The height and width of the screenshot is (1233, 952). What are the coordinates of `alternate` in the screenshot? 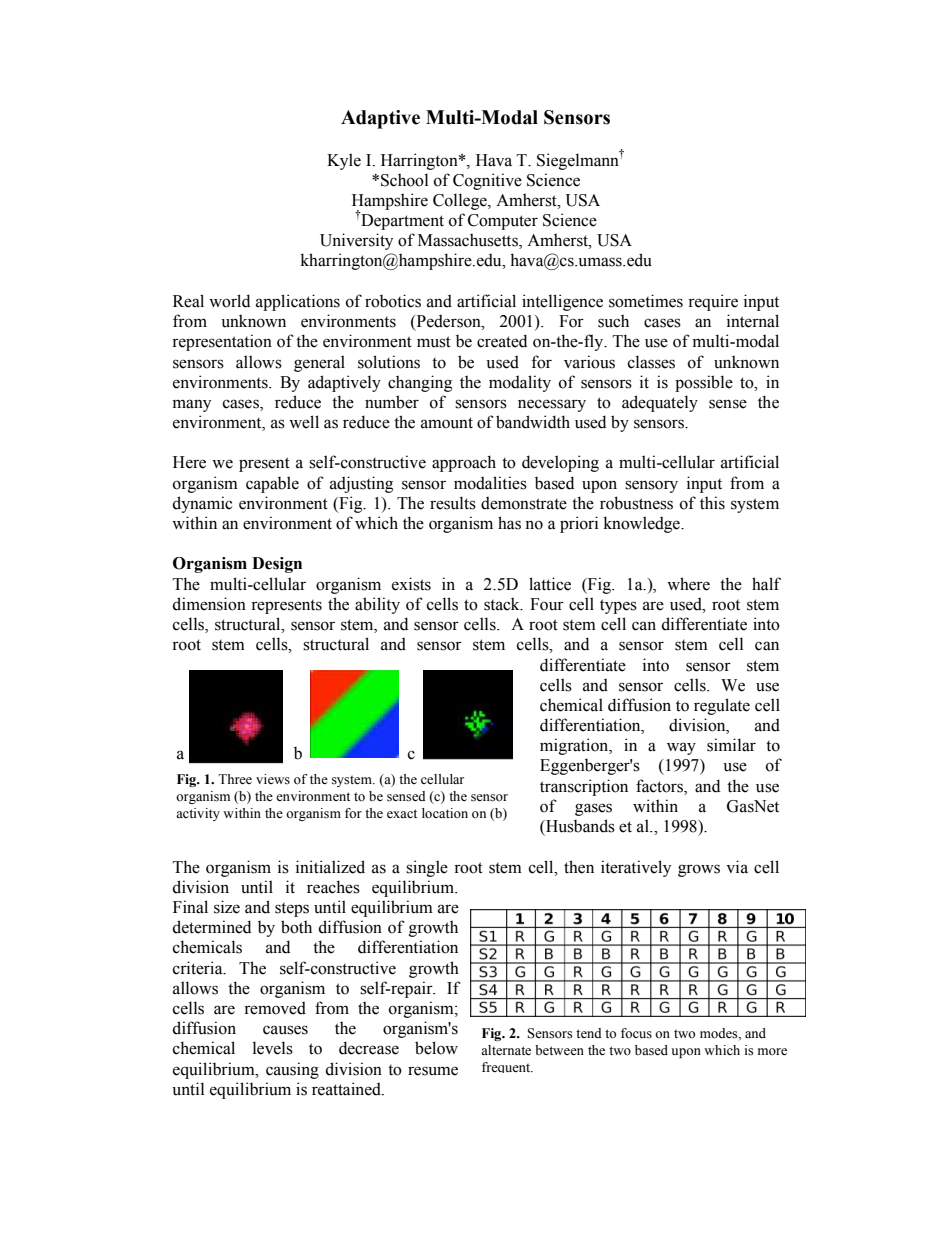 It's located at (506, 1050).
